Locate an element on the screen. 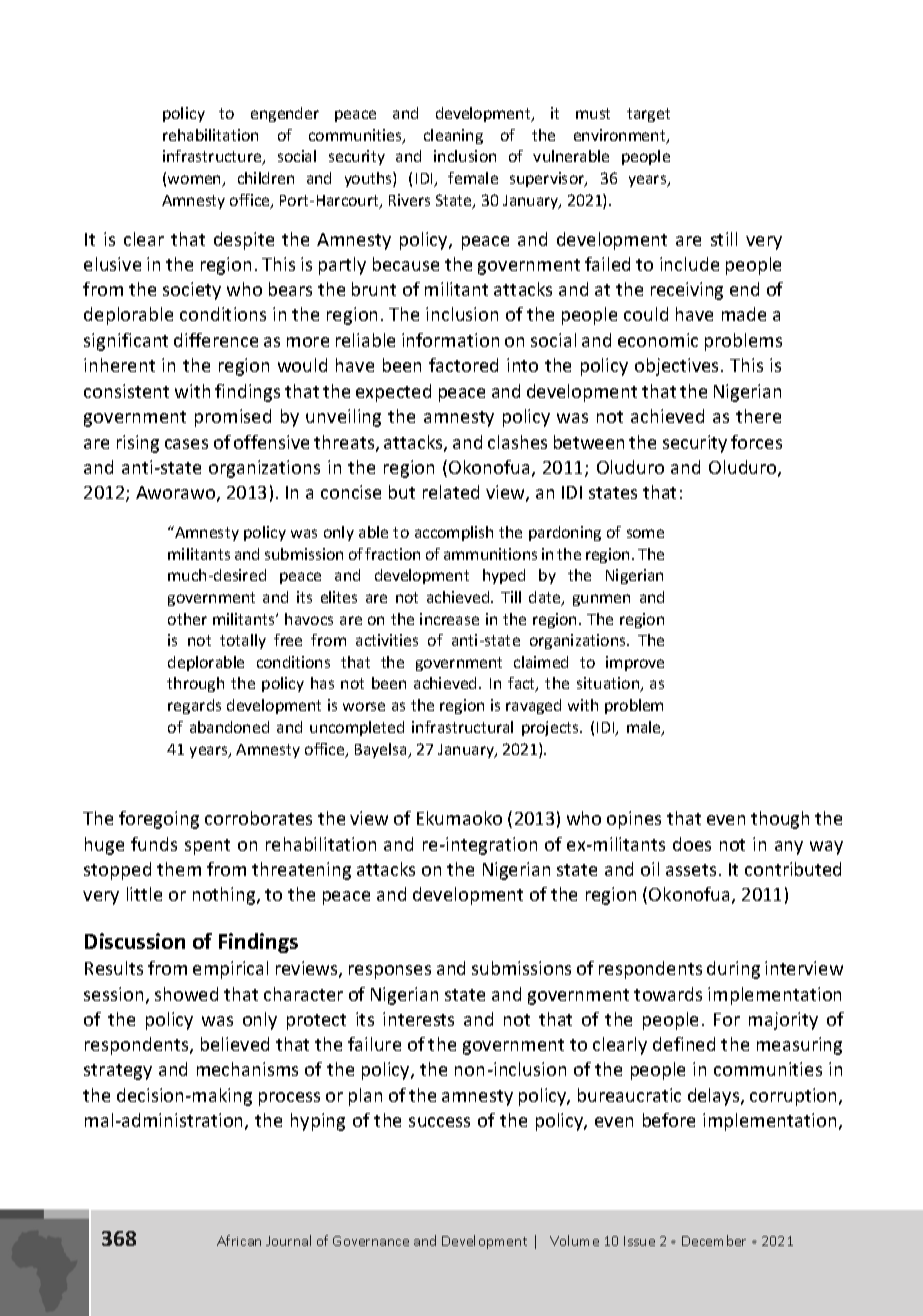  forces is located at coordinates (756, 442).
